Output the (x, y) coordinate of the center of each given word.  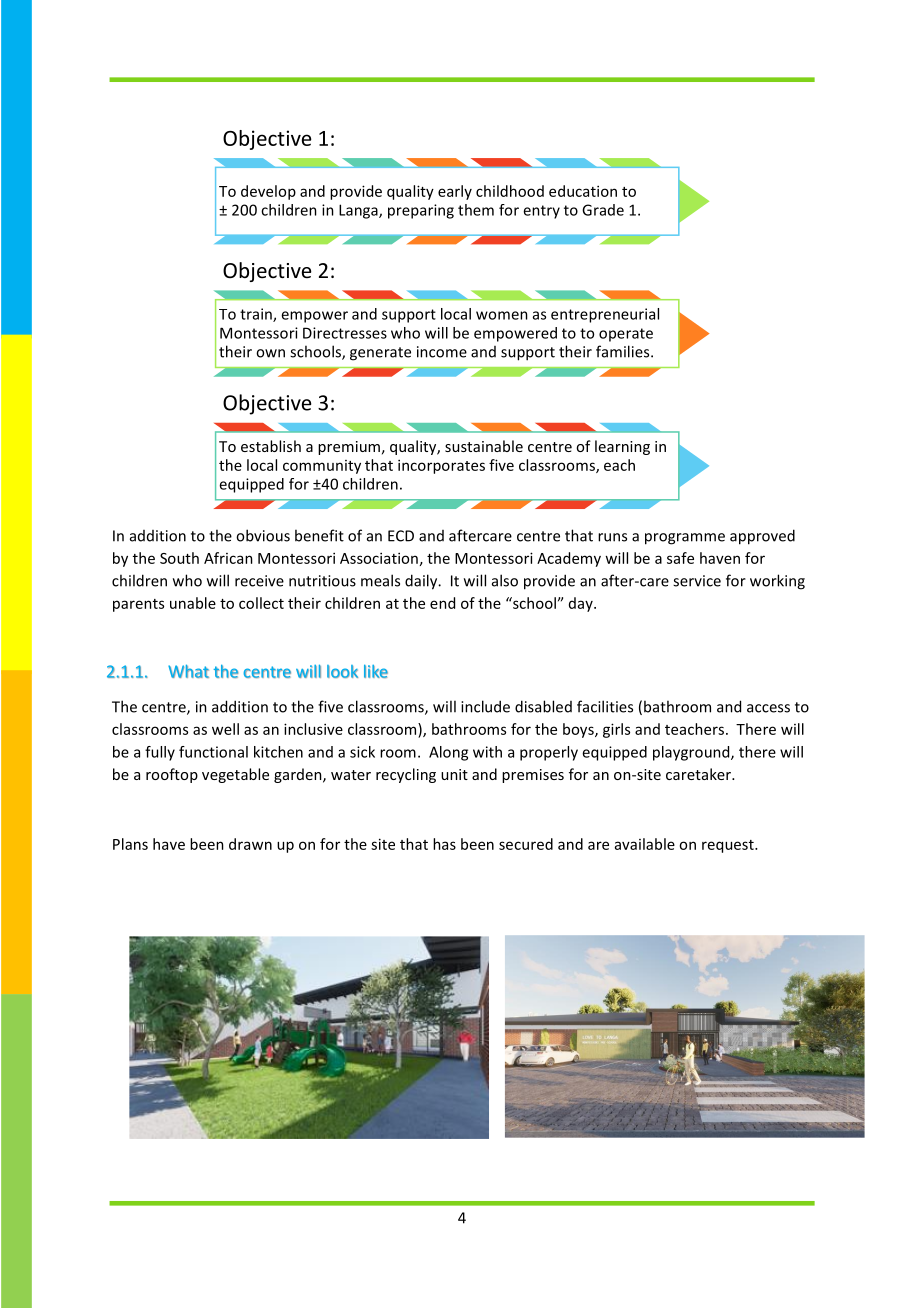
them (476, 210)
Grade (603, 210)
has (444, 844)
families (624, 351)
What (188, 671)
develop (268, 192)
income (442, 352)
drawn (250, 844)
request (729, 846)
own (270, 353)
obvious (263, 535)
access (768, 708)
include (485, 706)
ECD (401, 536)
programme (685, 539)
